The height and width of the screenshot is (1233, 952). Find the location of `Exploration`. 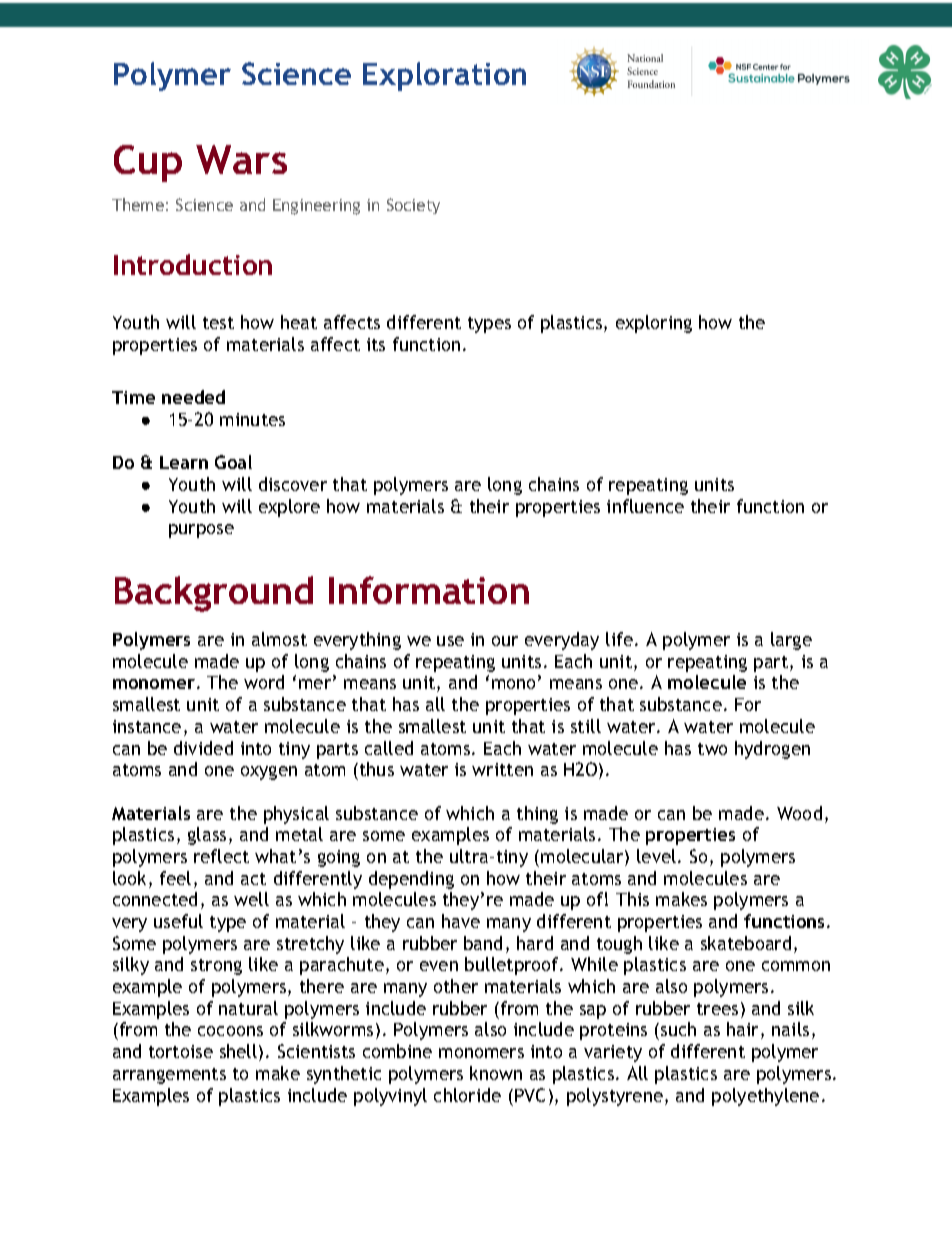

Exploration is located at coordinates (444, 76).
